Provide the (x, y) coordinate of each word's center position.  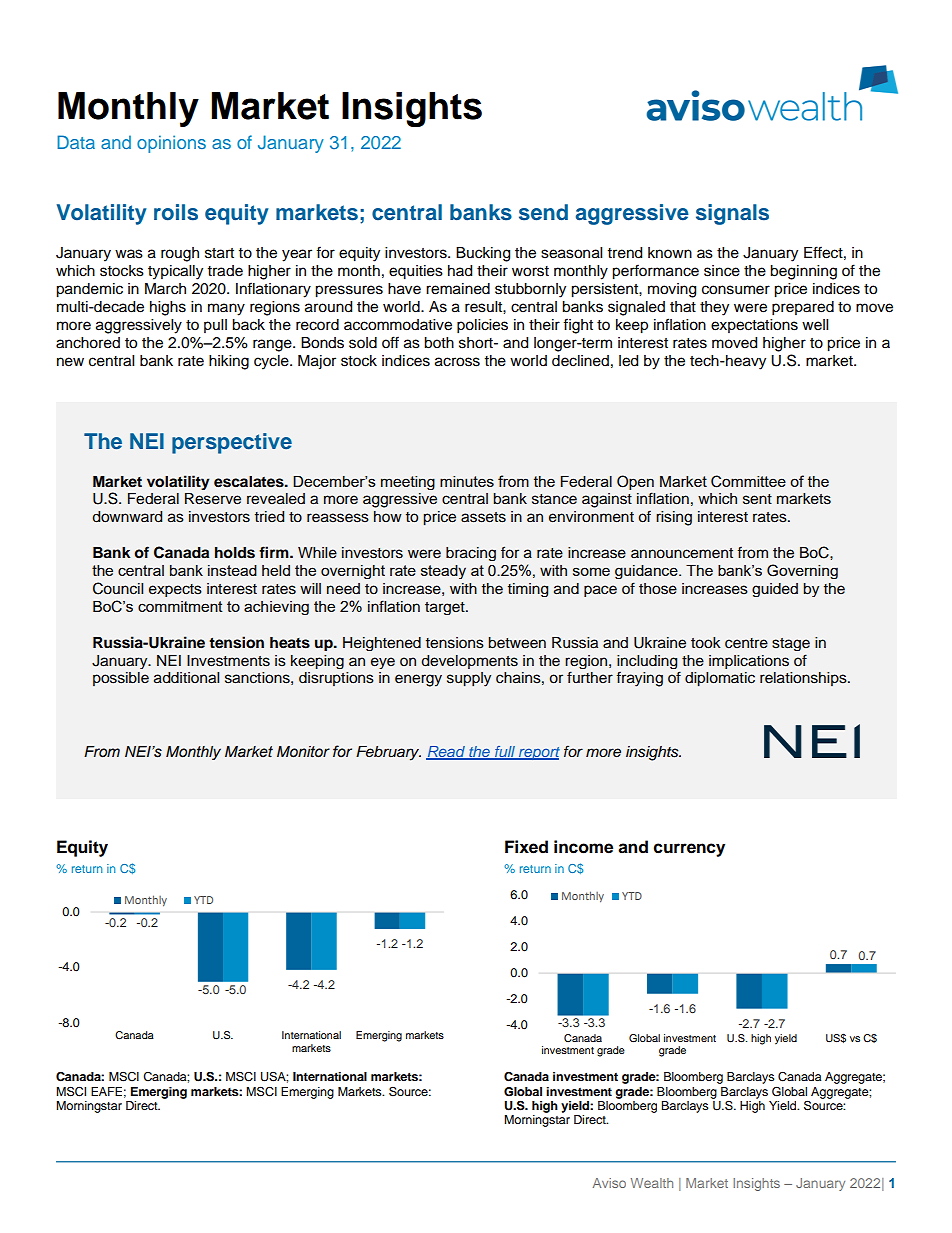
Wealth (652, 1183)
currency (689, 850)
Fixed (526, 847)
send (543, 212)
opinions (171, 144)
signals (732, 214)
